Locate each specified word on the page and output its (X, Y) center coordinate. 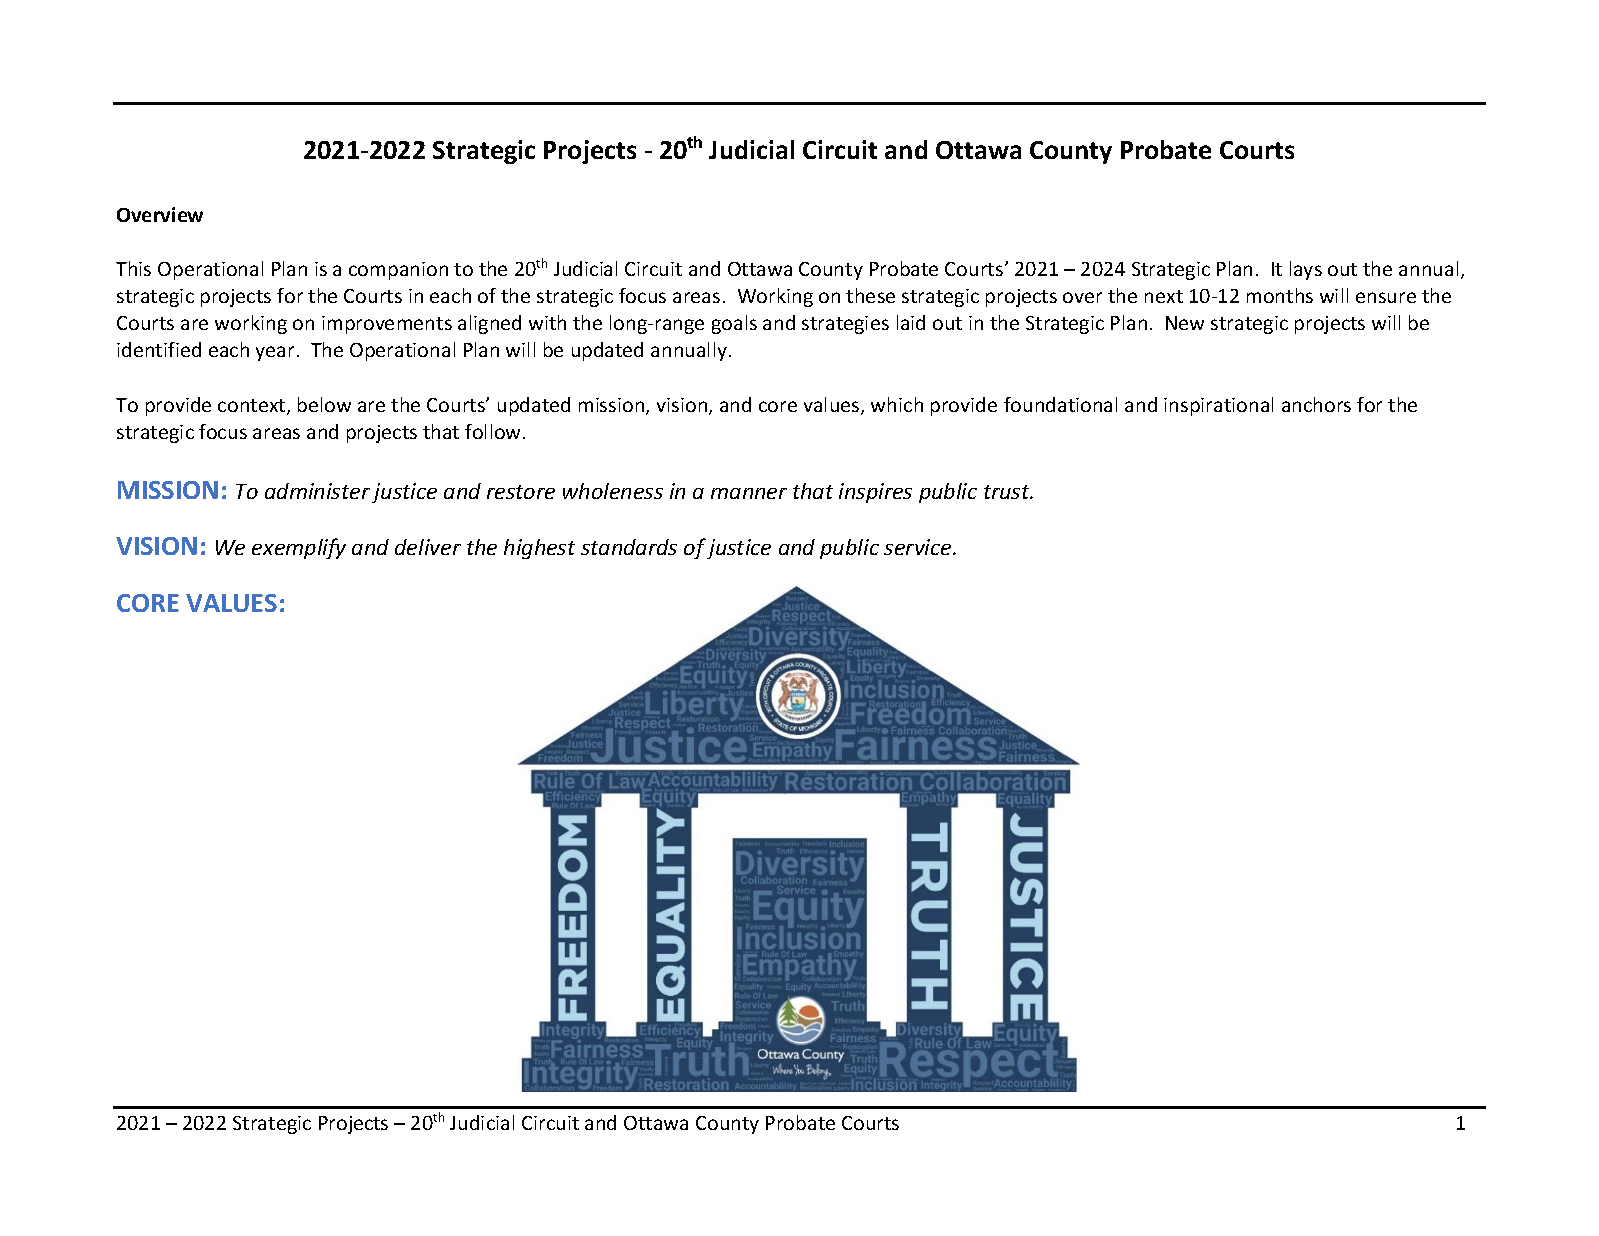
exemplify (299, 548)
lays (1306, 270)
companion (398, 271)
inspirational (1218, 406)
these (870, 295)
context (253, 407)
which (897, 404)
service (919, 547)
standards (629, 547)
